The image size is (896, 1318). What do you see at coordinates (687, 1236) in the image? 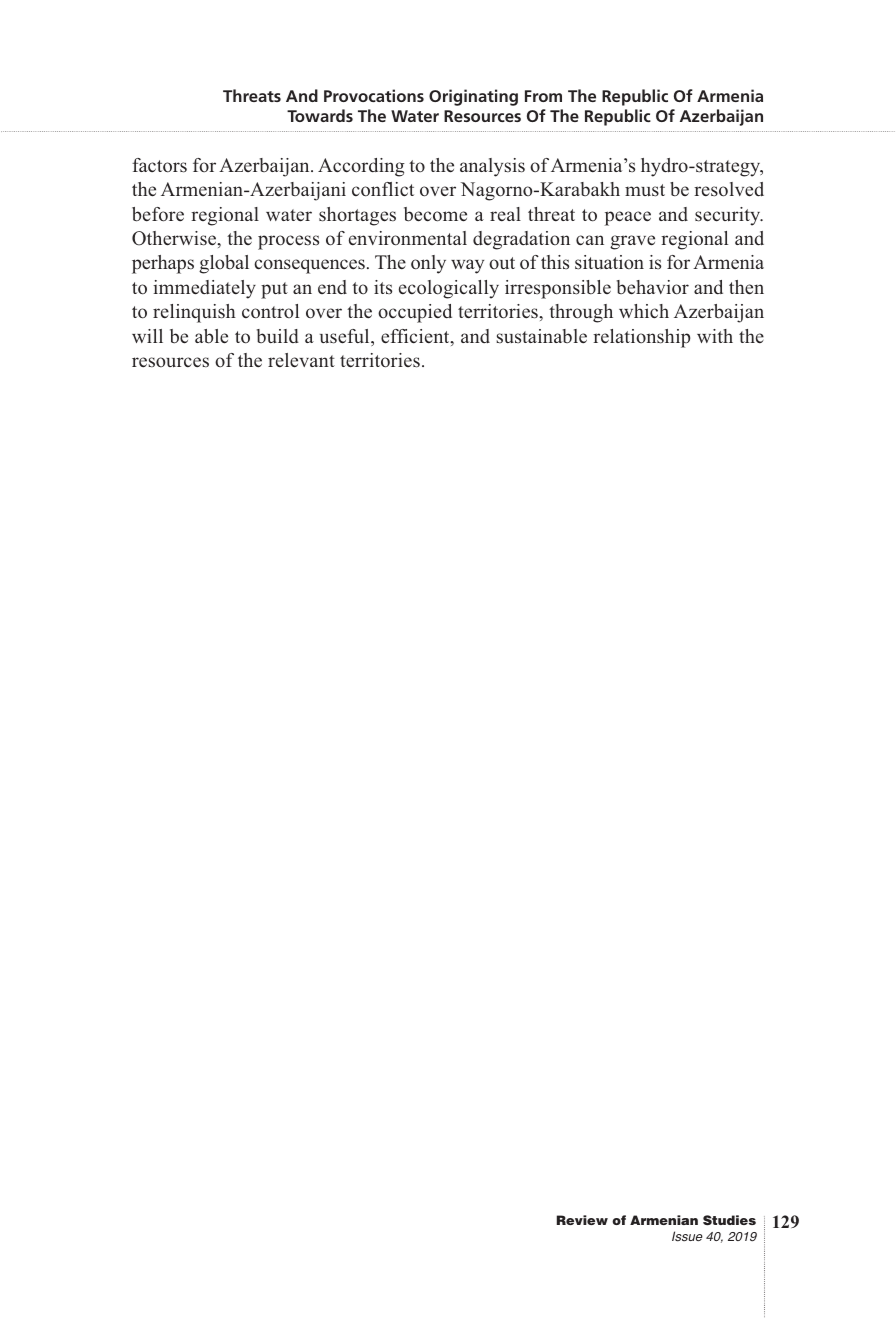
I see `Issue` at bounding box center [687, 1236].
